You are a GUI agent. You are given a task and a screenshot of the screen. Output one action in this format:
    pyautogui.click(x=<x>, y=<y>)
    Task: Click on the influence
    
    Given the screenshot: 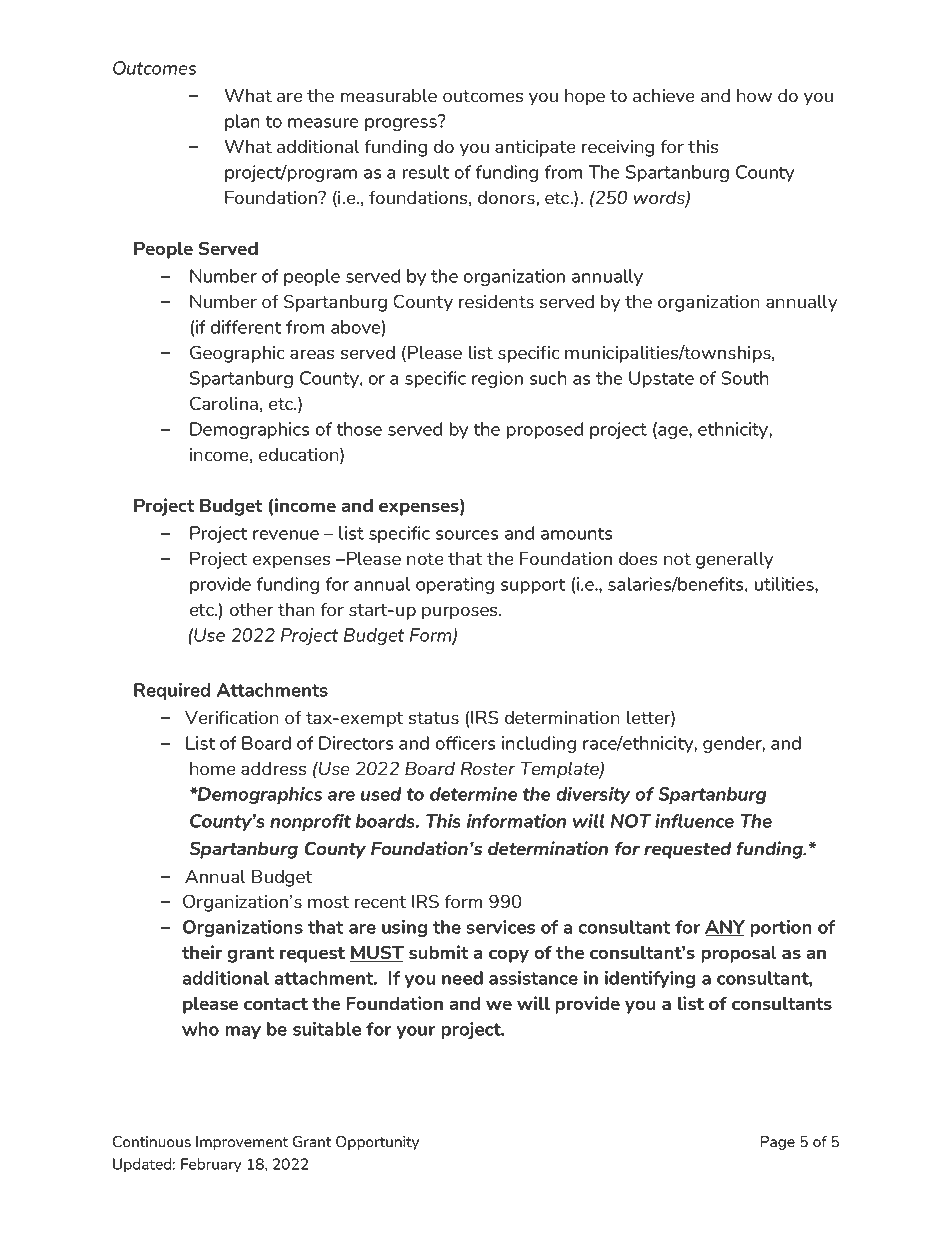 What is the action you would take?
    pyautogui.click(x=694, y=821)
